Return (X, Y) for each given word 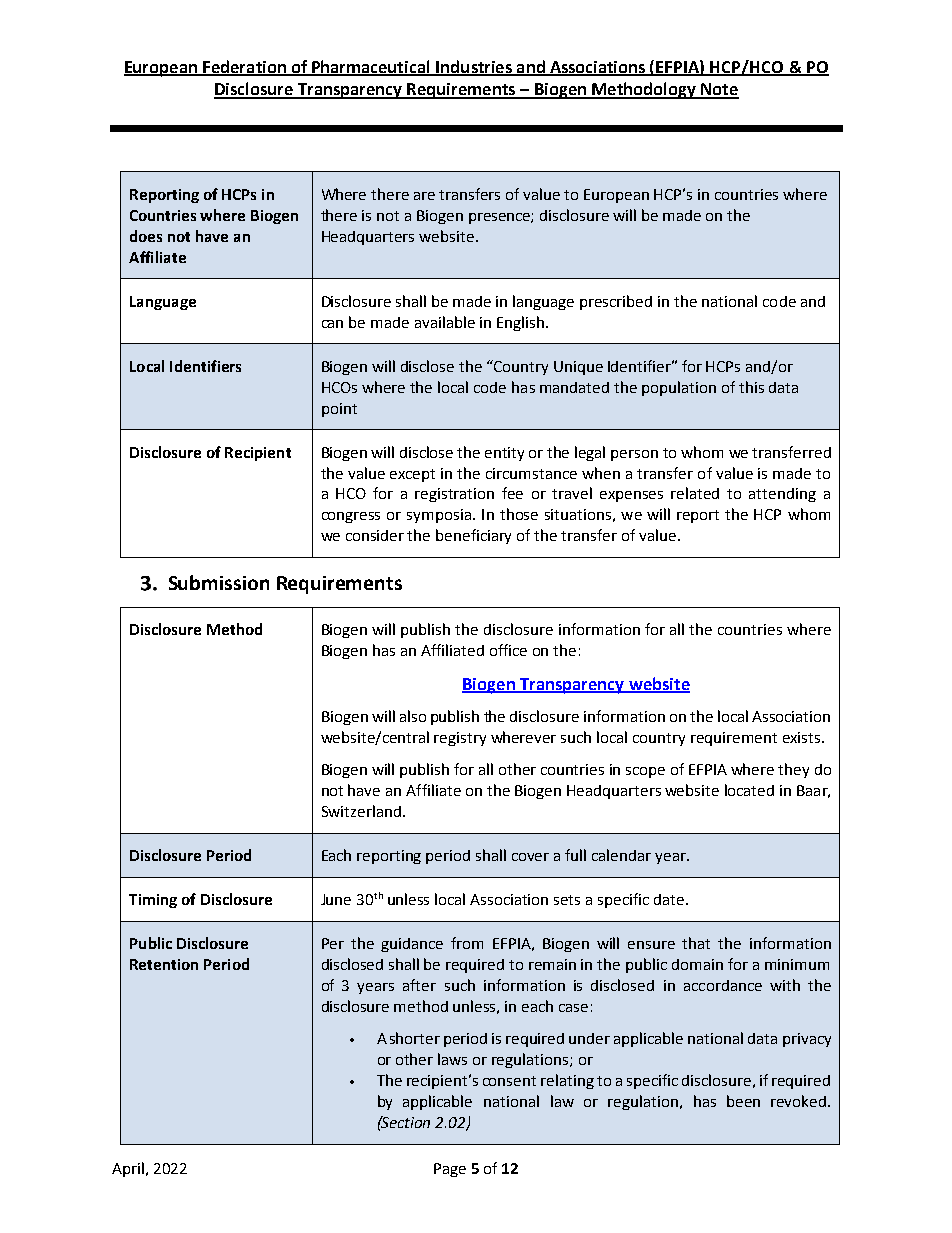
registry (460, 739)
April (128, 1169)
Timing (153, 901)
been (743, 1101)
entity (504, 454)
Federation (244, 67)
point (339, 410)
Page (450, 1170)
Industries (474, 67)
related (695, 493)
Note (719, 90)
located (749, 790)
